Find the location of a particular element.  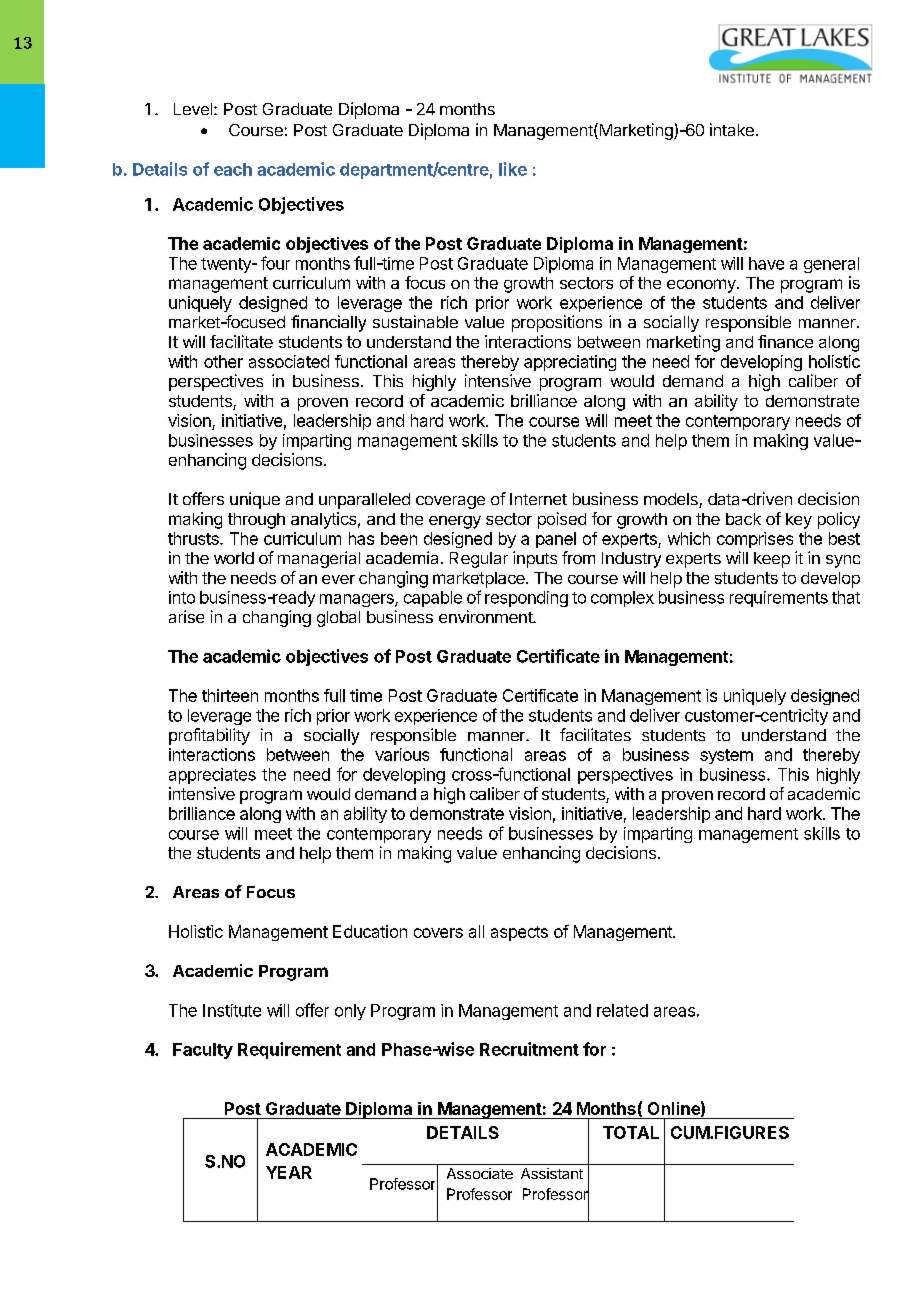

Internet is located at coordinates (538, 499).
